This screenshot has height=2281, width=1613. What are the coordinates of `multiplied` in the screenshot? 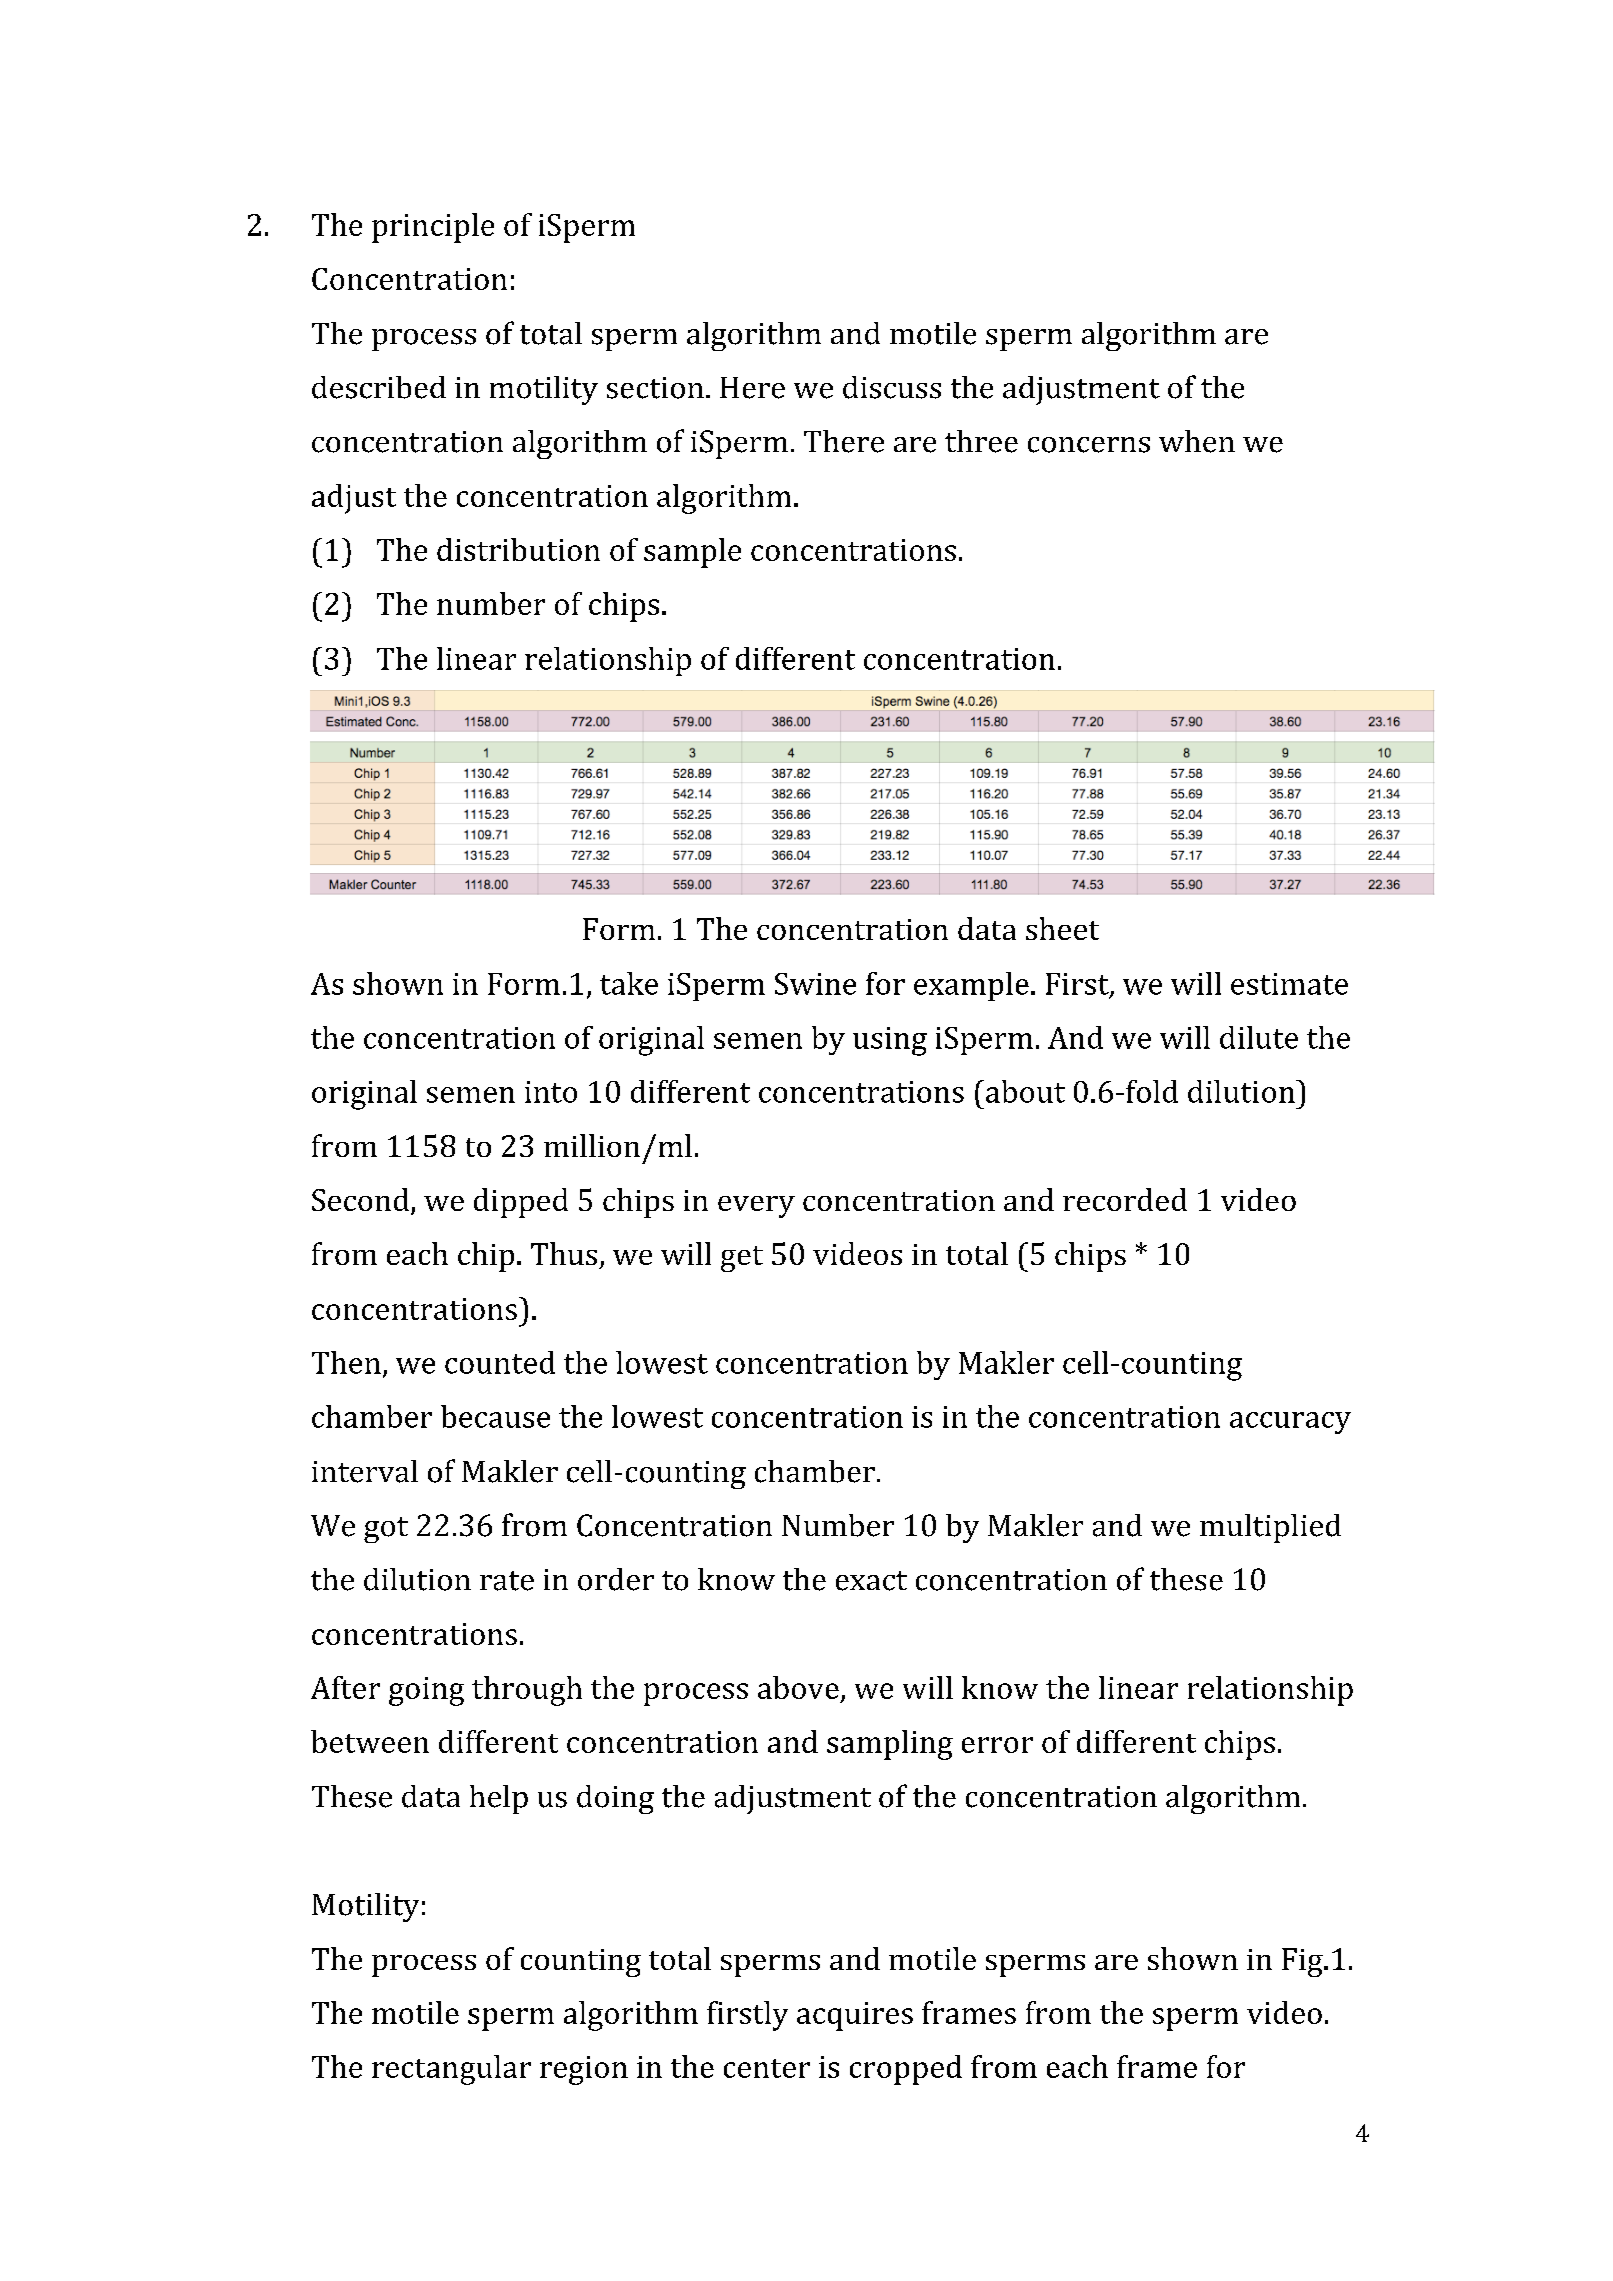 It's located at (1270, 1528).
